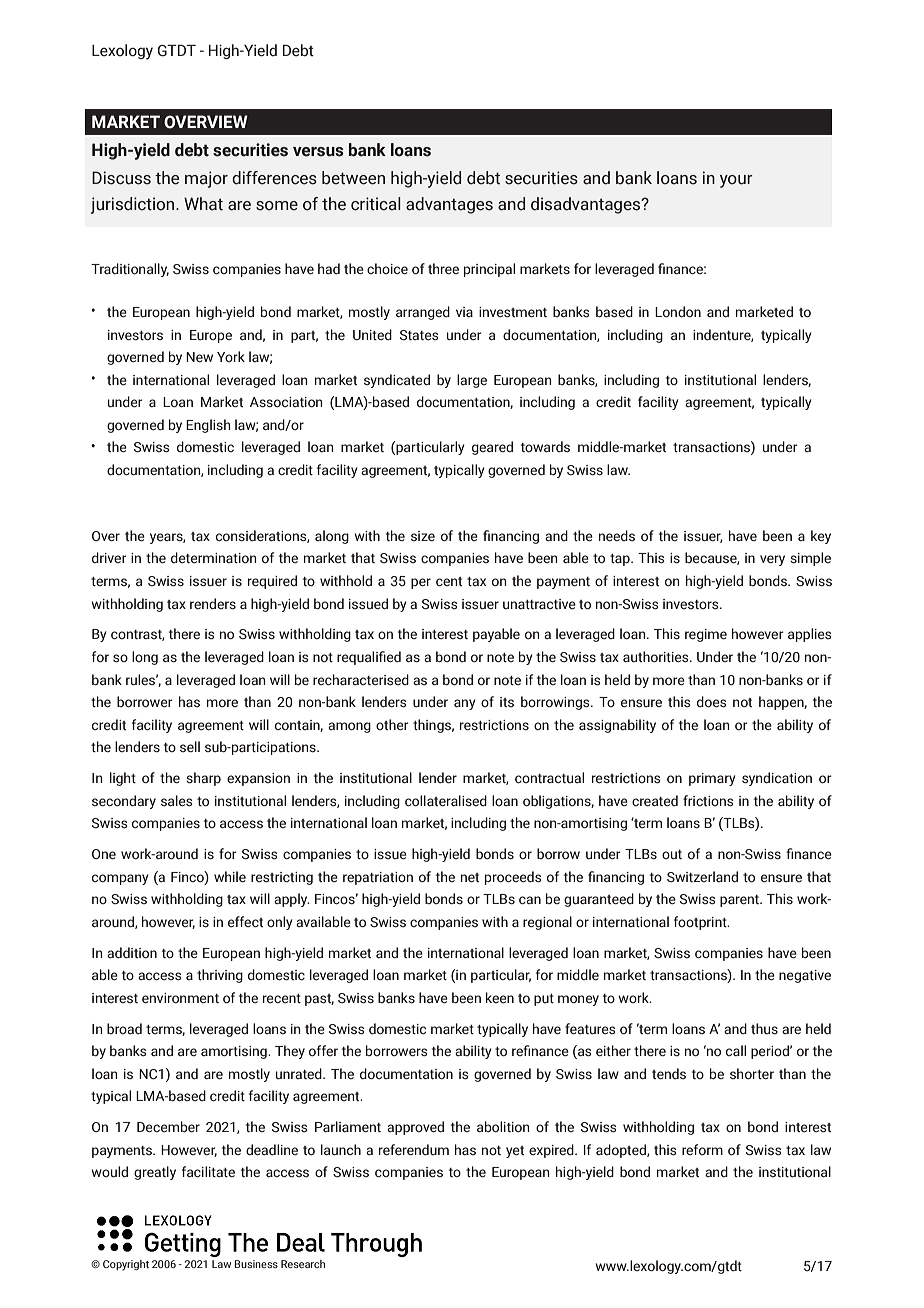 Image resolution: width=924 pixels, height=1308 pixels. What do you see at coordinates (376, 204) in the screenshot?
I see `critical` at bounding box center [376, 204].
